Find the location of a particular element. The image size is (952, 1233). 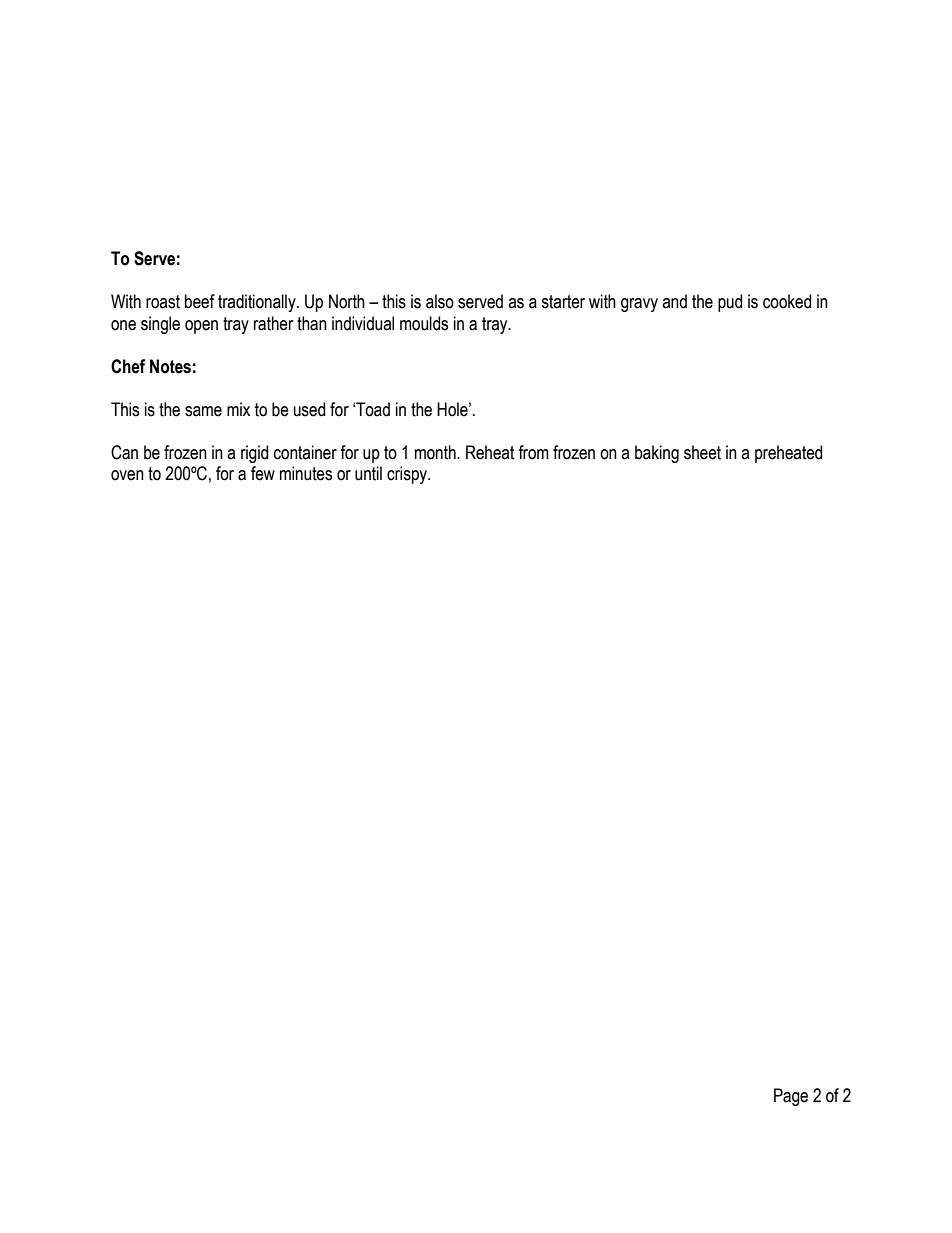

oven is located at coordinates (127, 475).
